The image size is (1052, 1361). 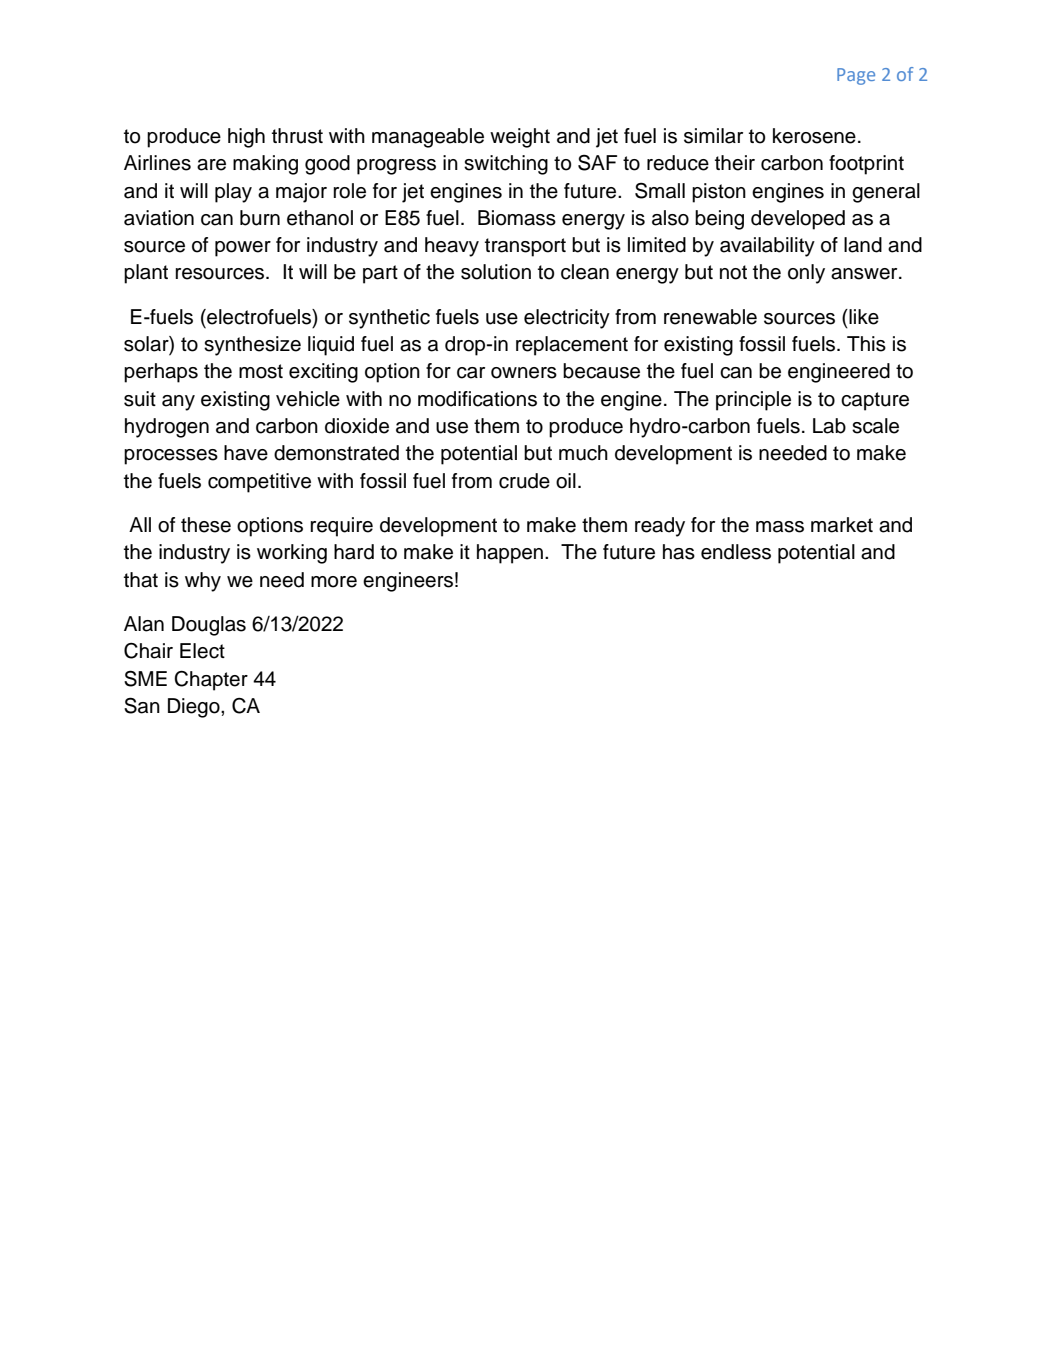 I want to click on weight, so click(x=520, y=138).
